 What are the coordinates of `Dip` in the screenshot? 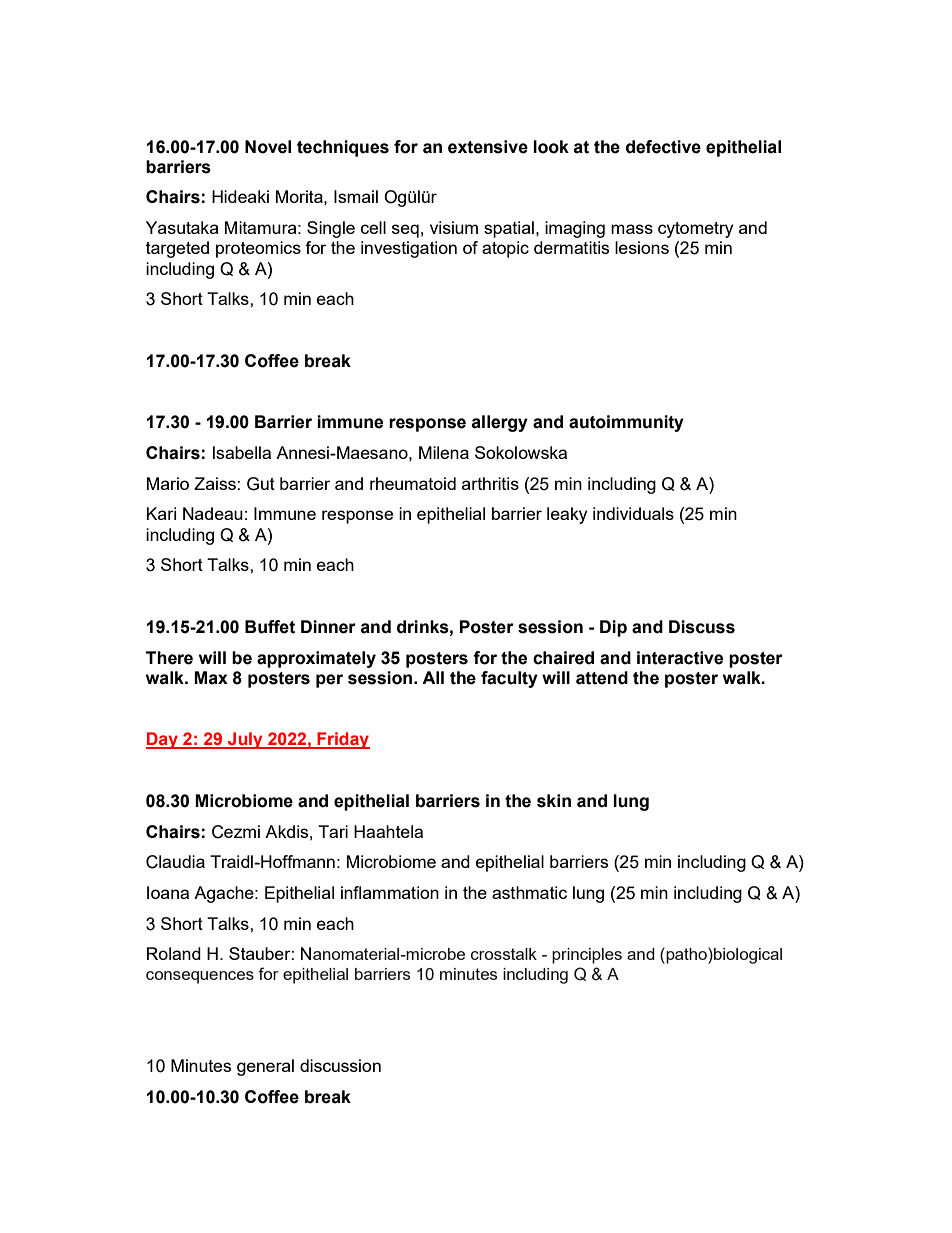 It's located at (613, 628).
